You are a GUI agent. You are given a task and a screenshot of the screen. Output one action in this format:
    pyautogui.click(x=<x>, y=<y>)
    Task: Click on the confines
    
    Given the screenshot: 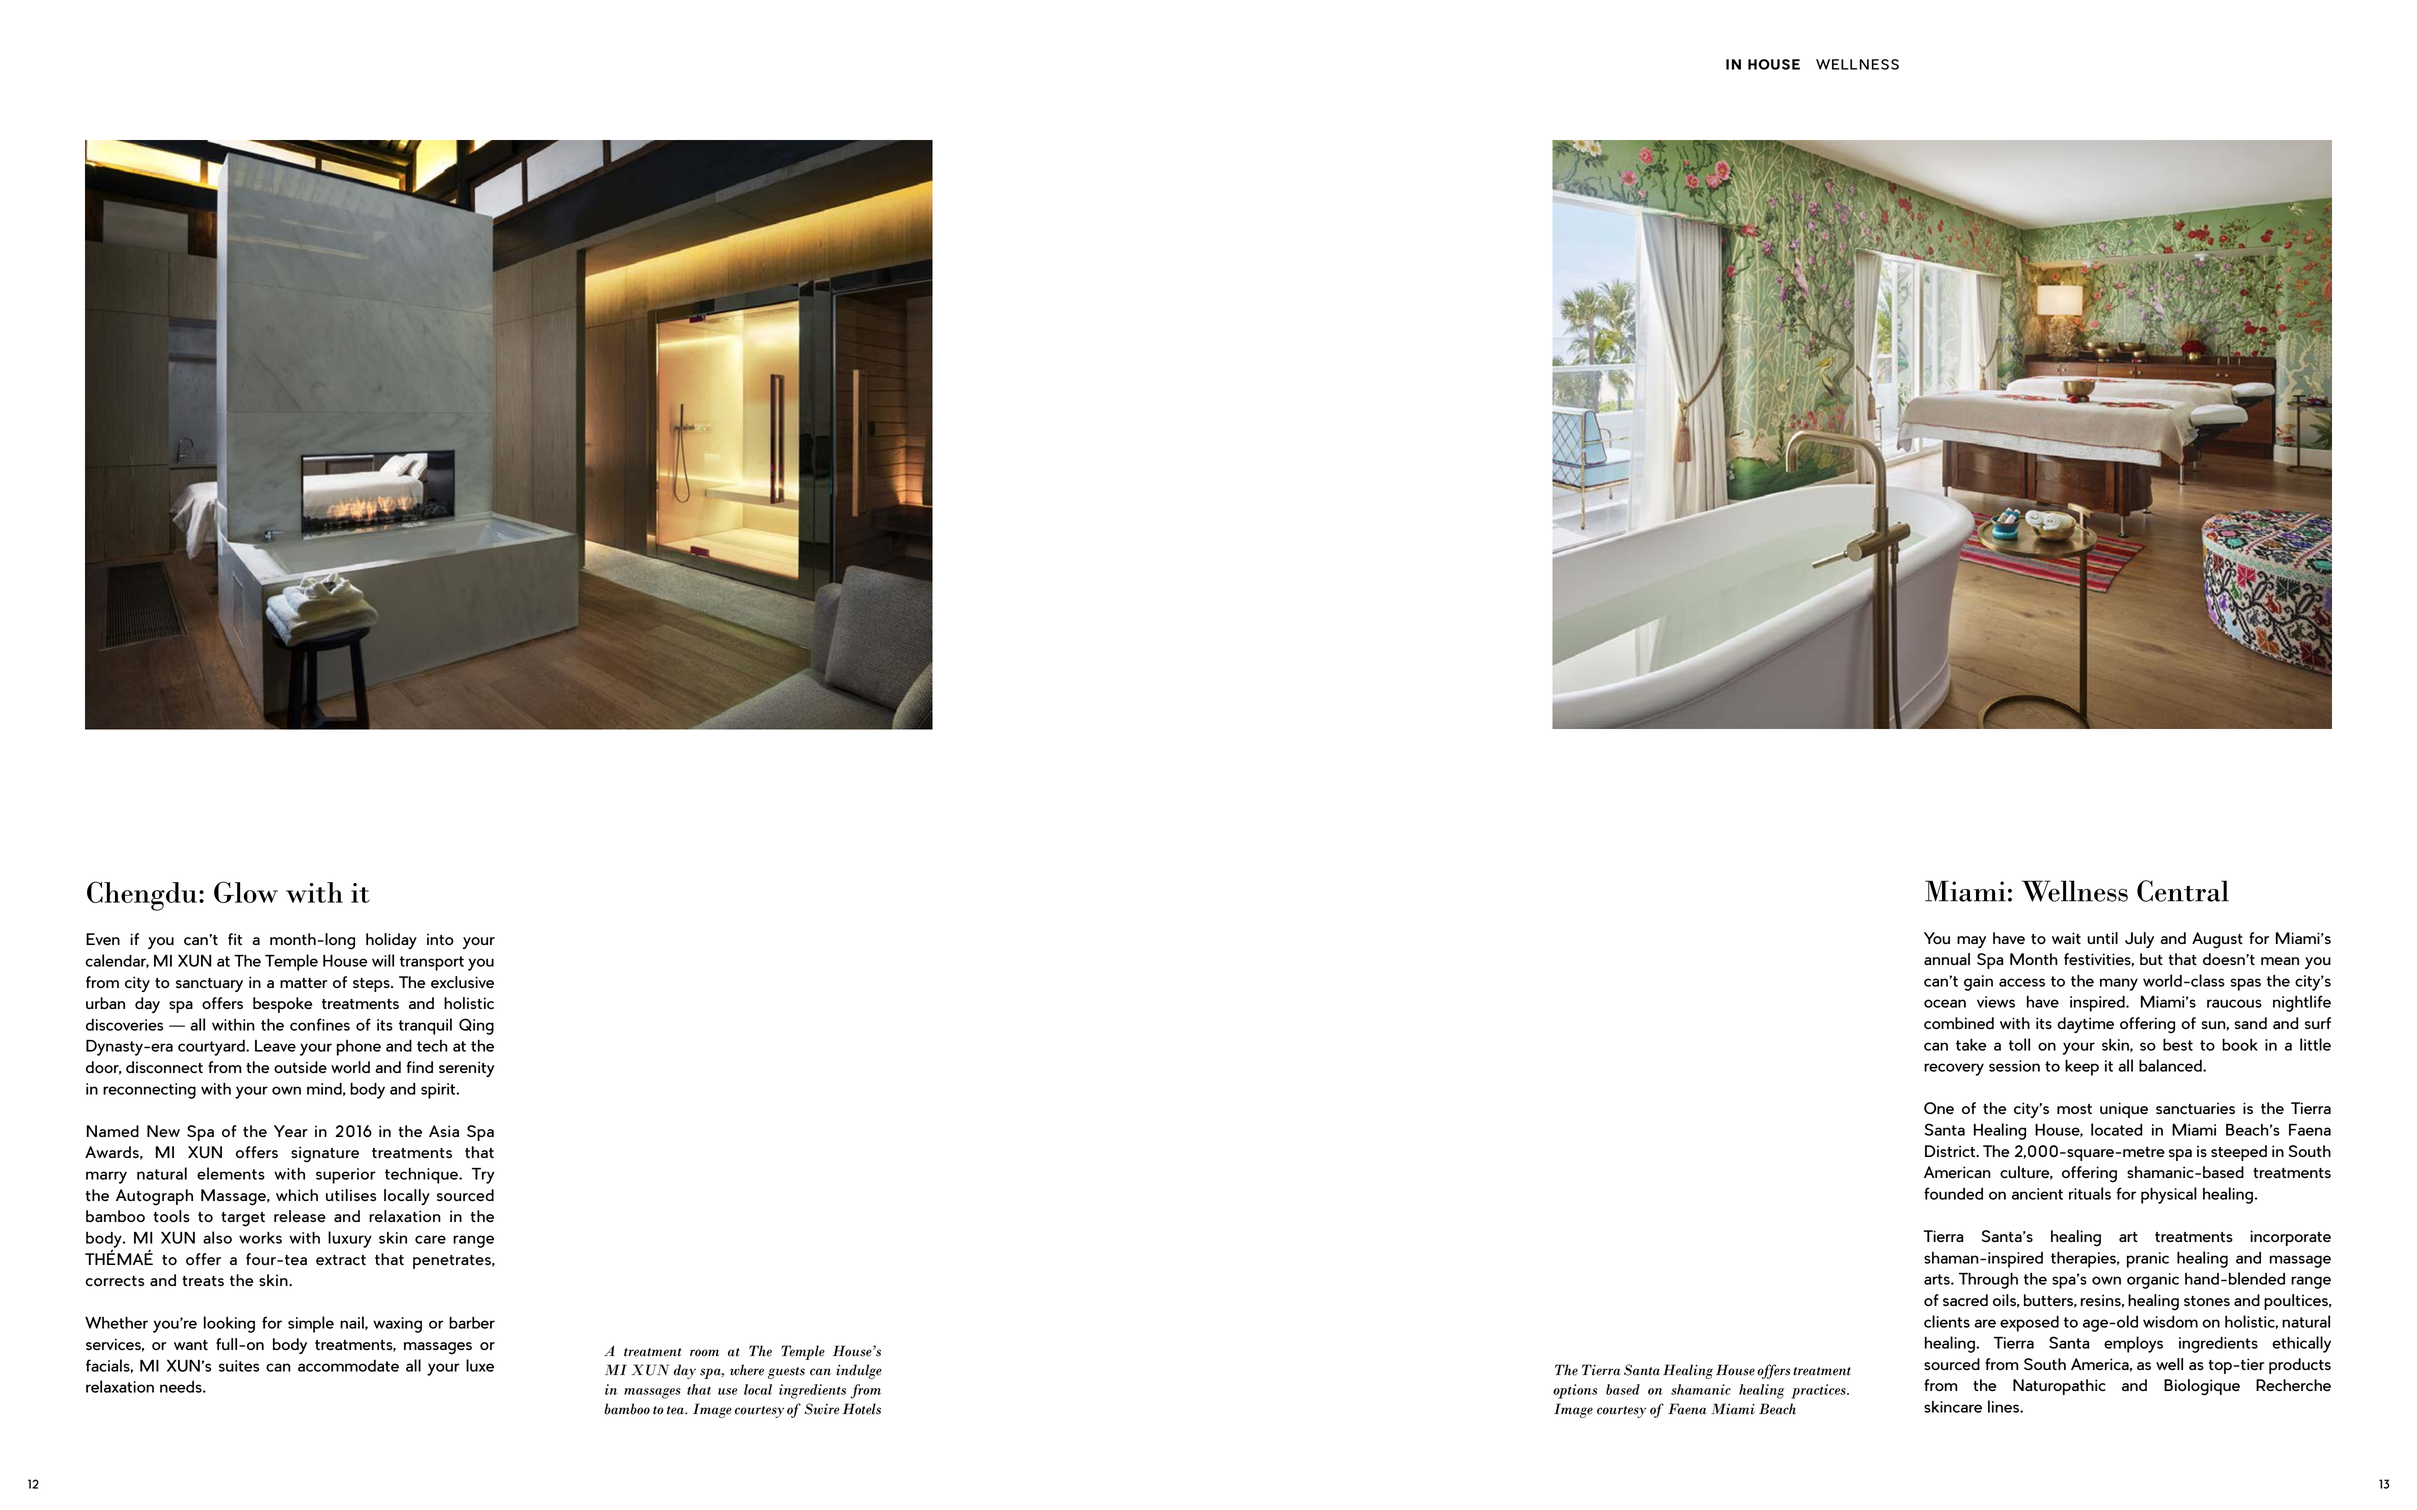 What is the action you would take?
    pyautogui.click(x=320, y=1024)
